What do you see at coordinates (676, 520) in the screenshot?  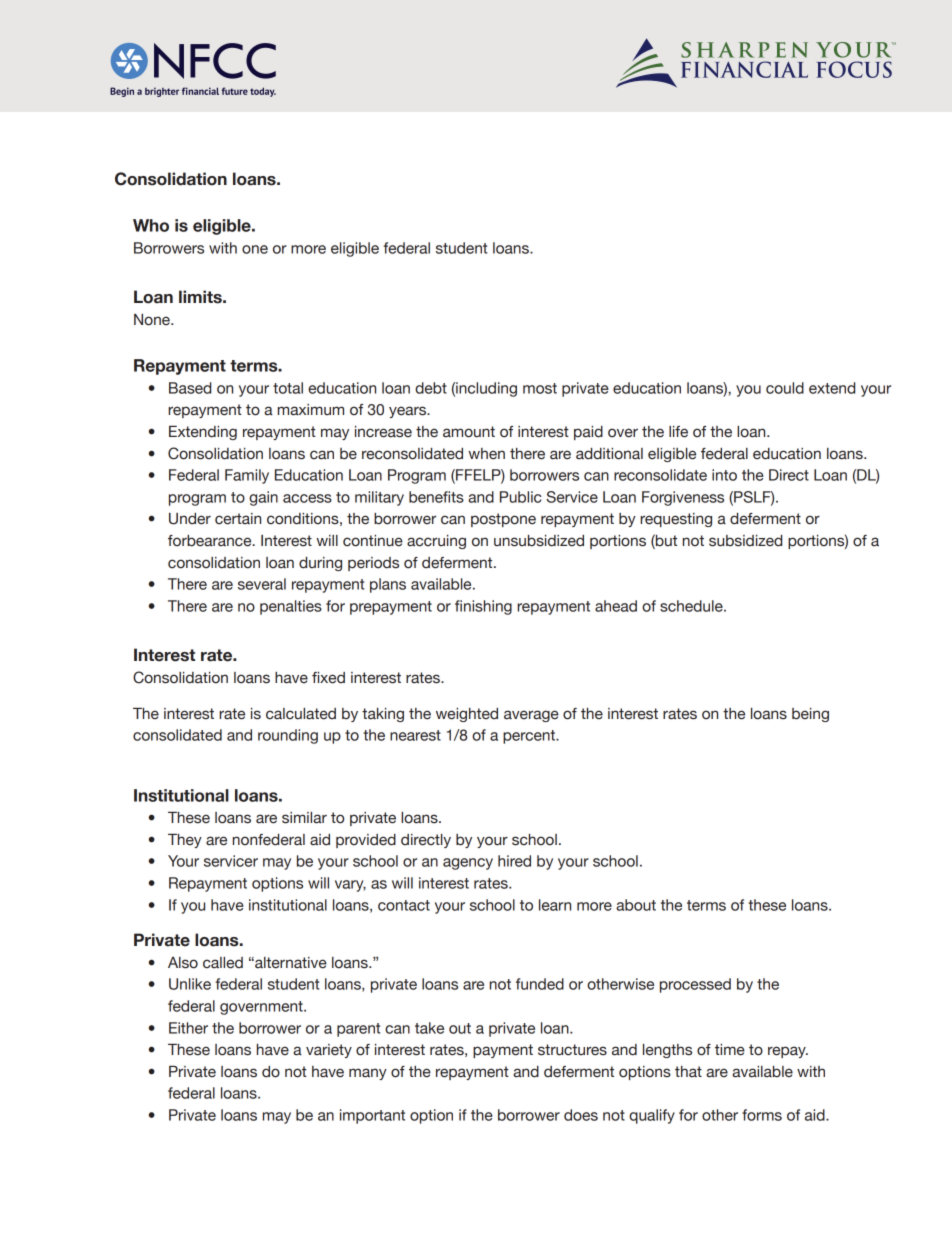 I see `requesting` at bounding box center [676, 520].
